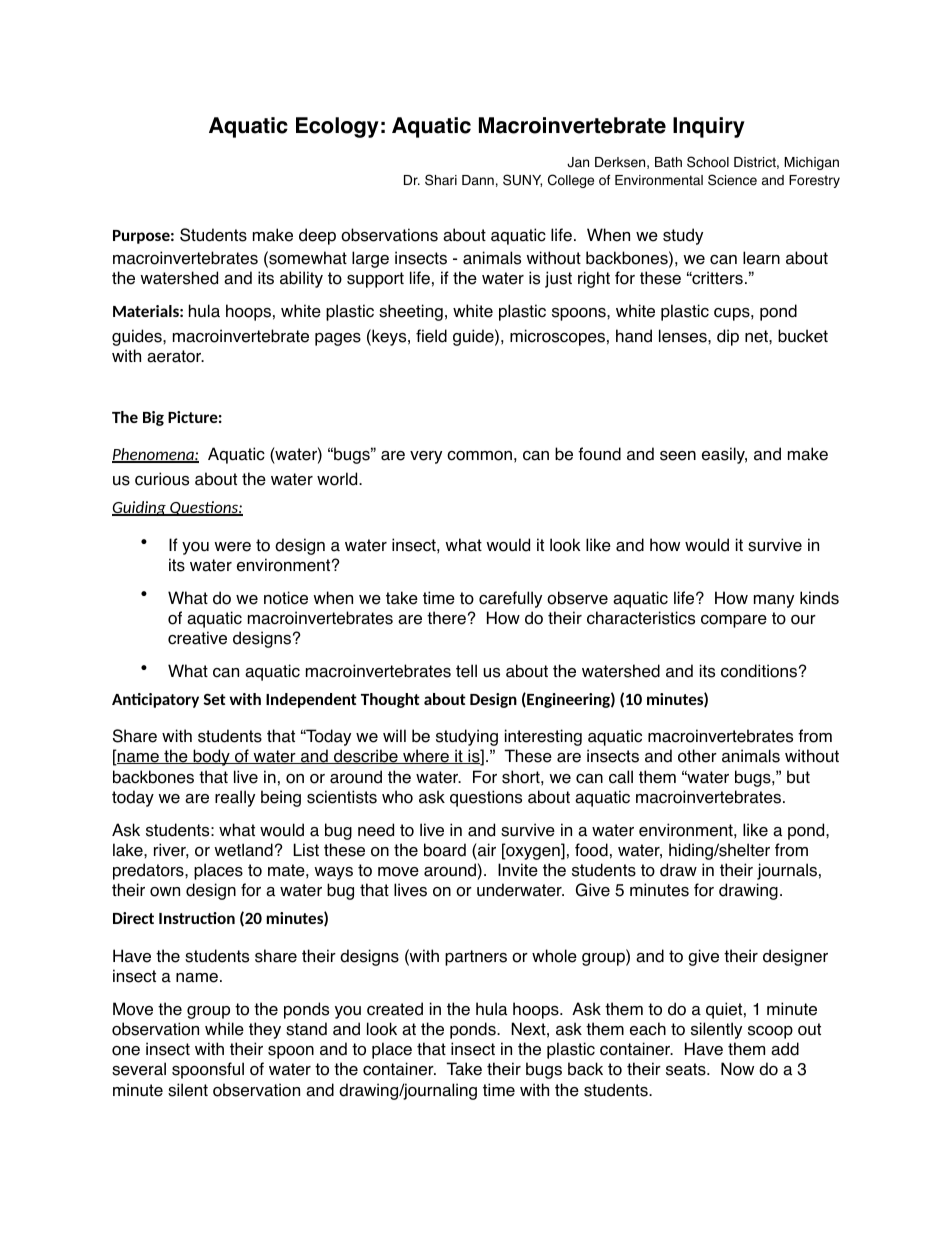 The height and width of the screenshot is (1233, 952). What do you see at coordinates (728, 337) in the screenshot?
I see `dip` at bounding box center [728, 337].
